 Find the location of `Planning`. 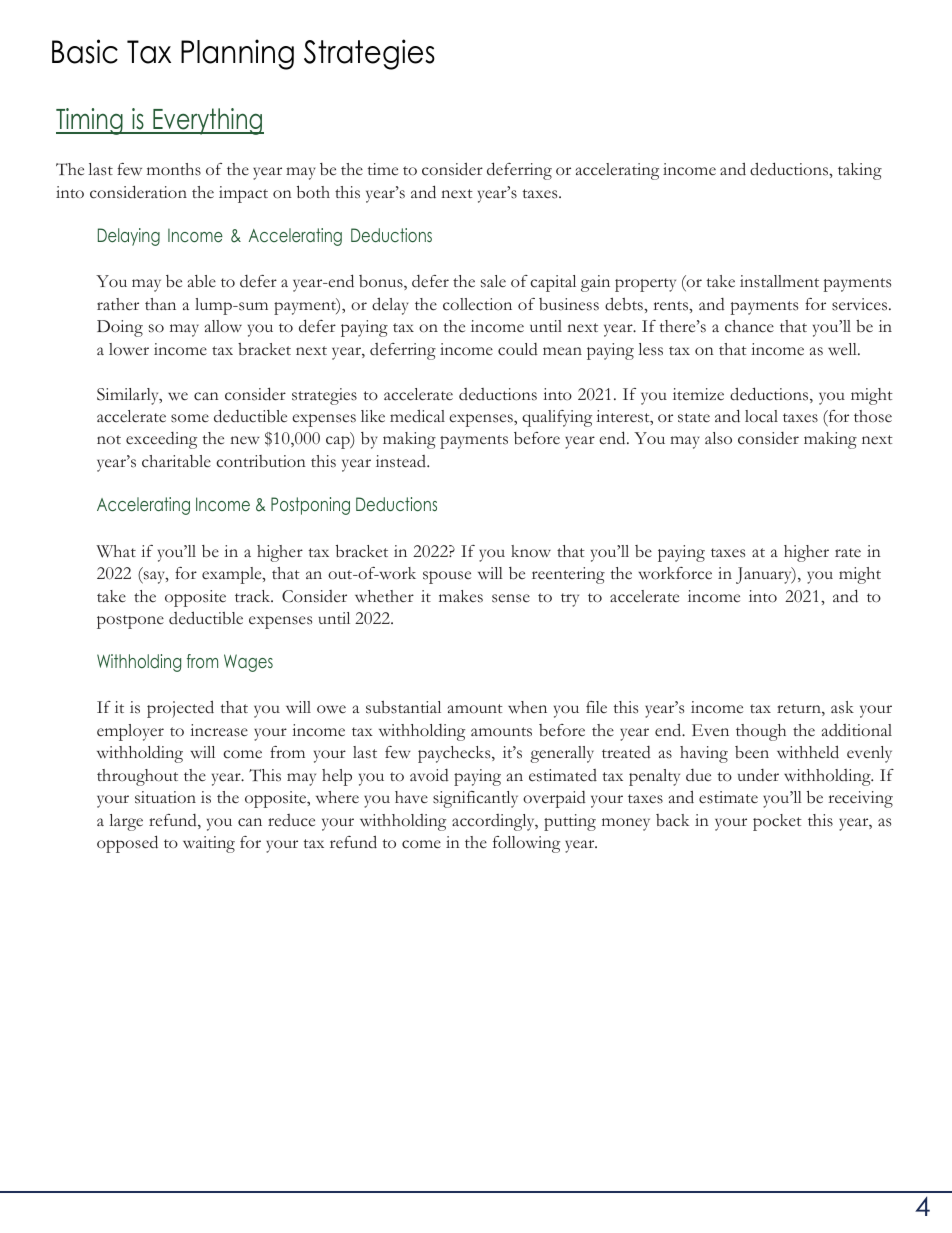

Planning is located at coordinates (237, 54).
